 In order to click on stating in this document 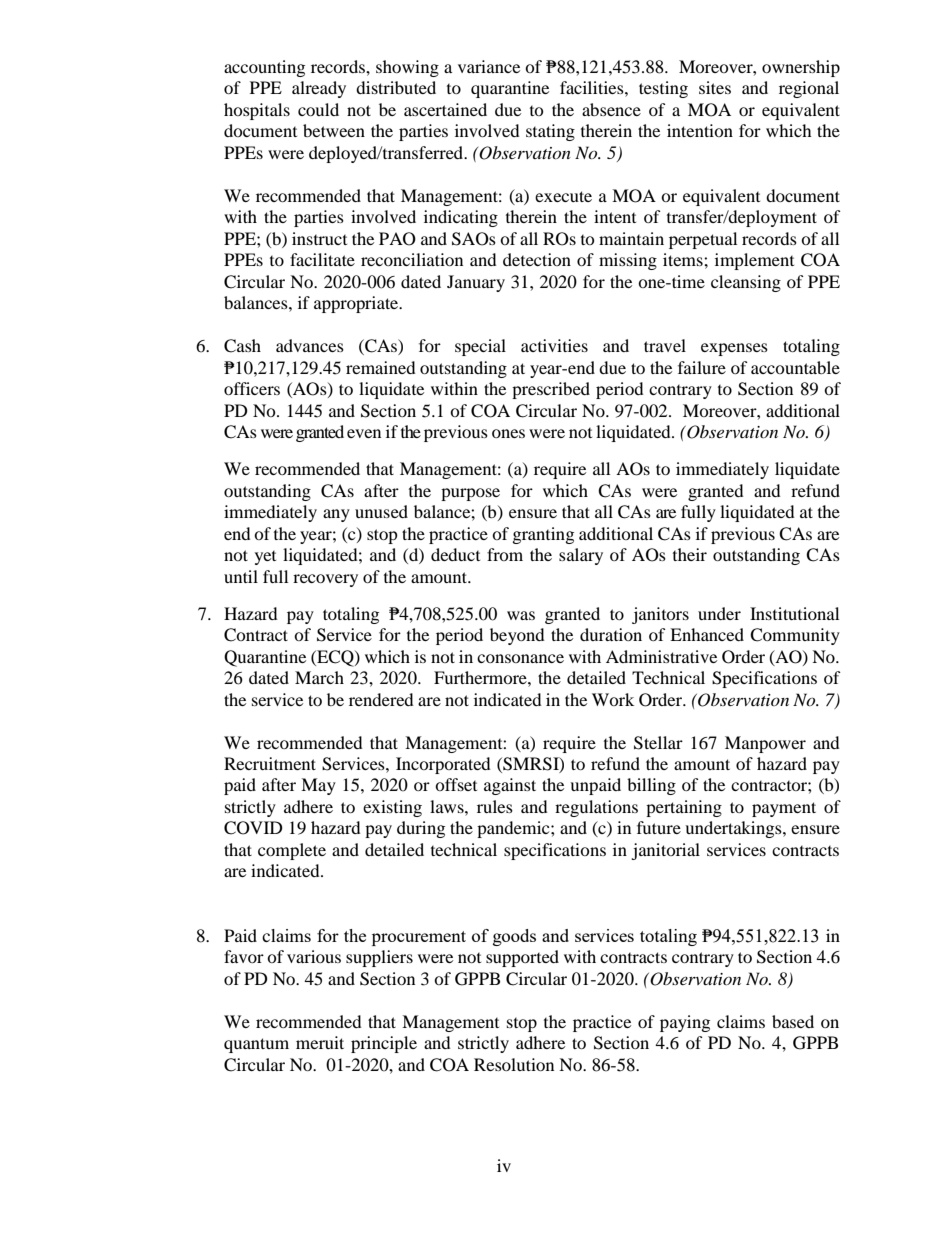, I will do `click(550, 132)`.
